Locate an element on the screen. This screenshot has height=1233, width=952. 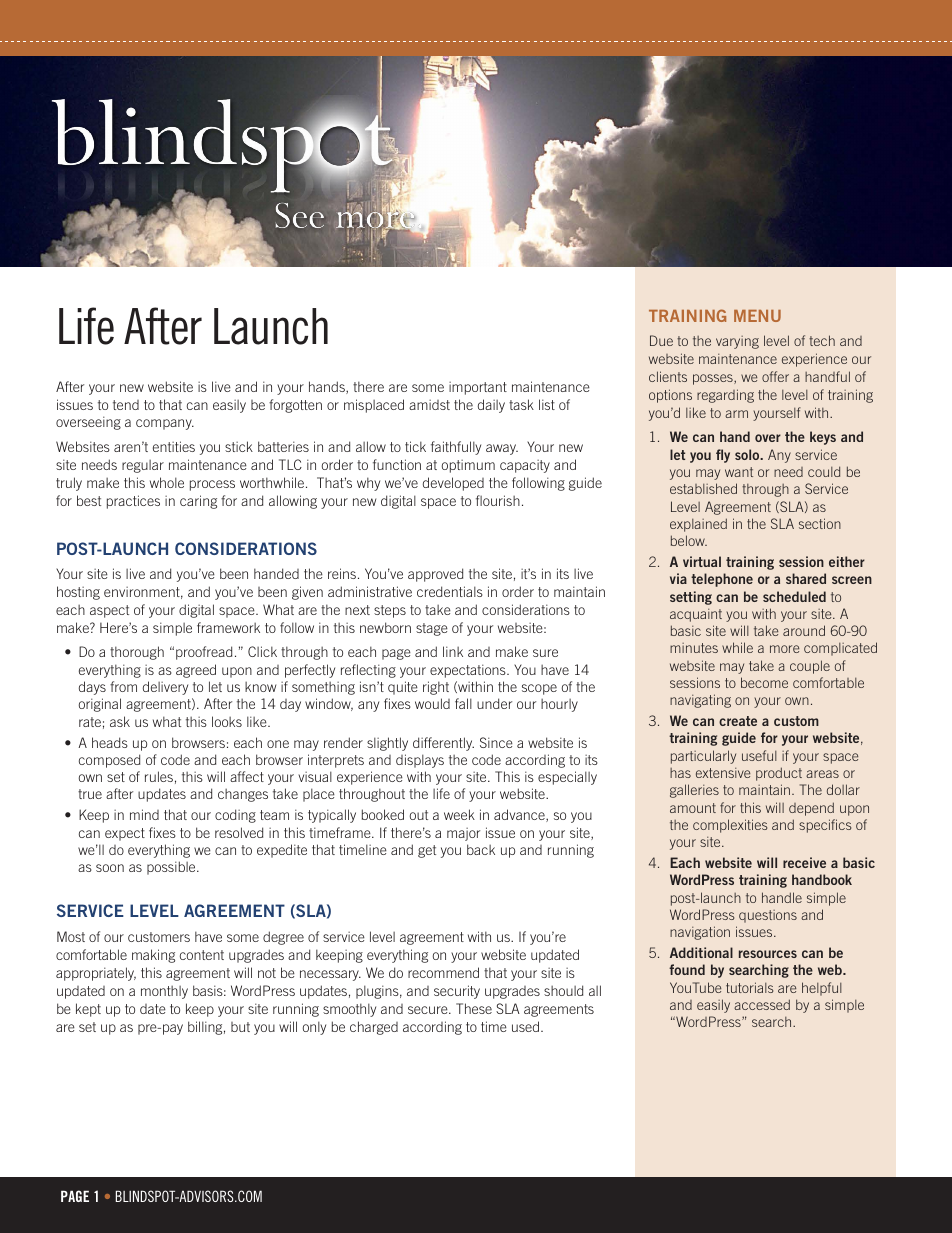
become is located at coordinates (764, 682).
